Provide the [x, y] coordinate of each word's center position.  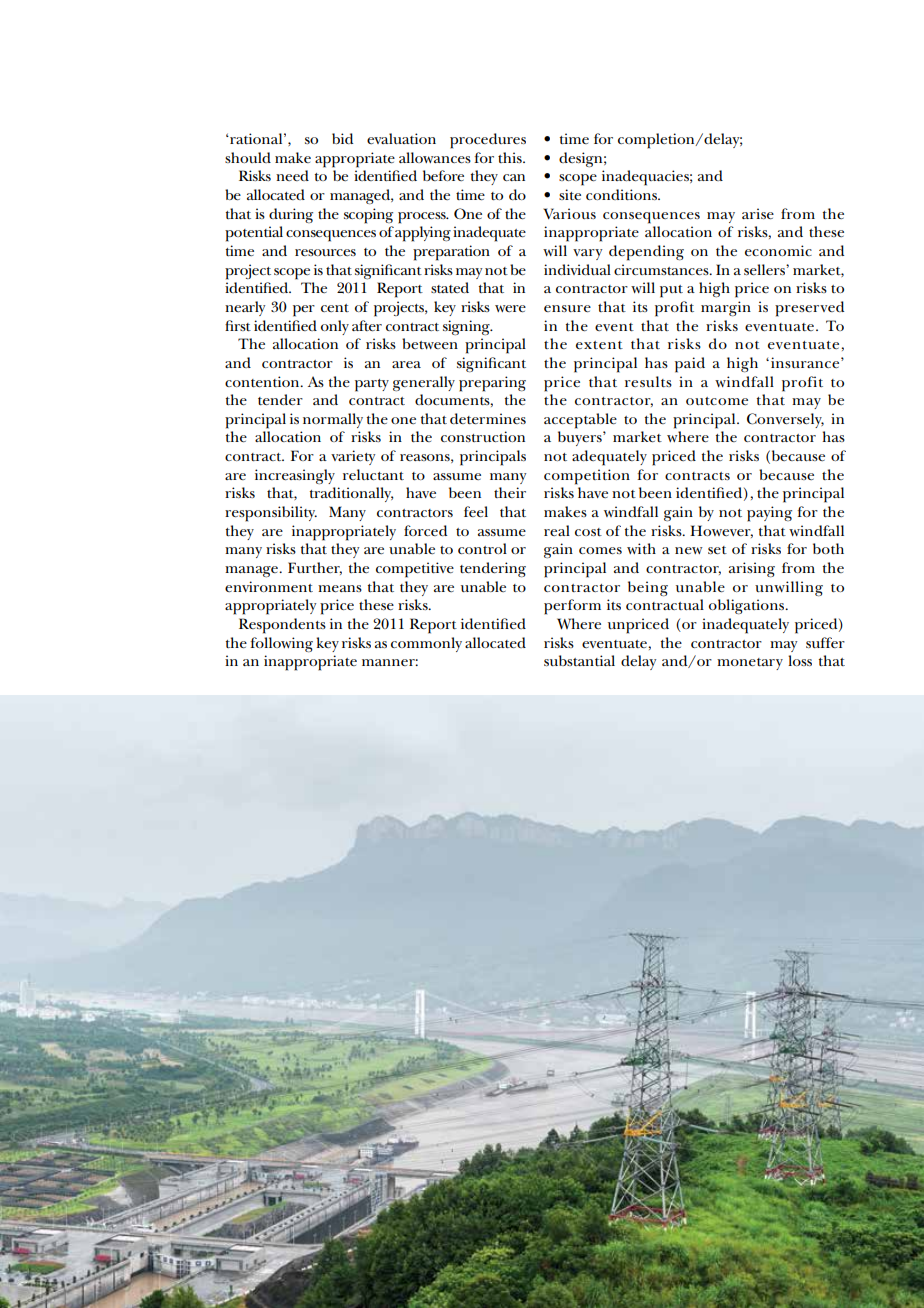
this [511, 157]
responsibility [271, 514]
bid [342, 138]
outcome [717, 401]
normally [333, 420]
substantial [579, 660]
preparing [492, 384]
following [281, 644]
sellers [765, 269]
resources [325, 252]
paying [769, 514]
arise [758, 213]
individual [577, 269]
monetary [750, 664]
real [557, 530]
